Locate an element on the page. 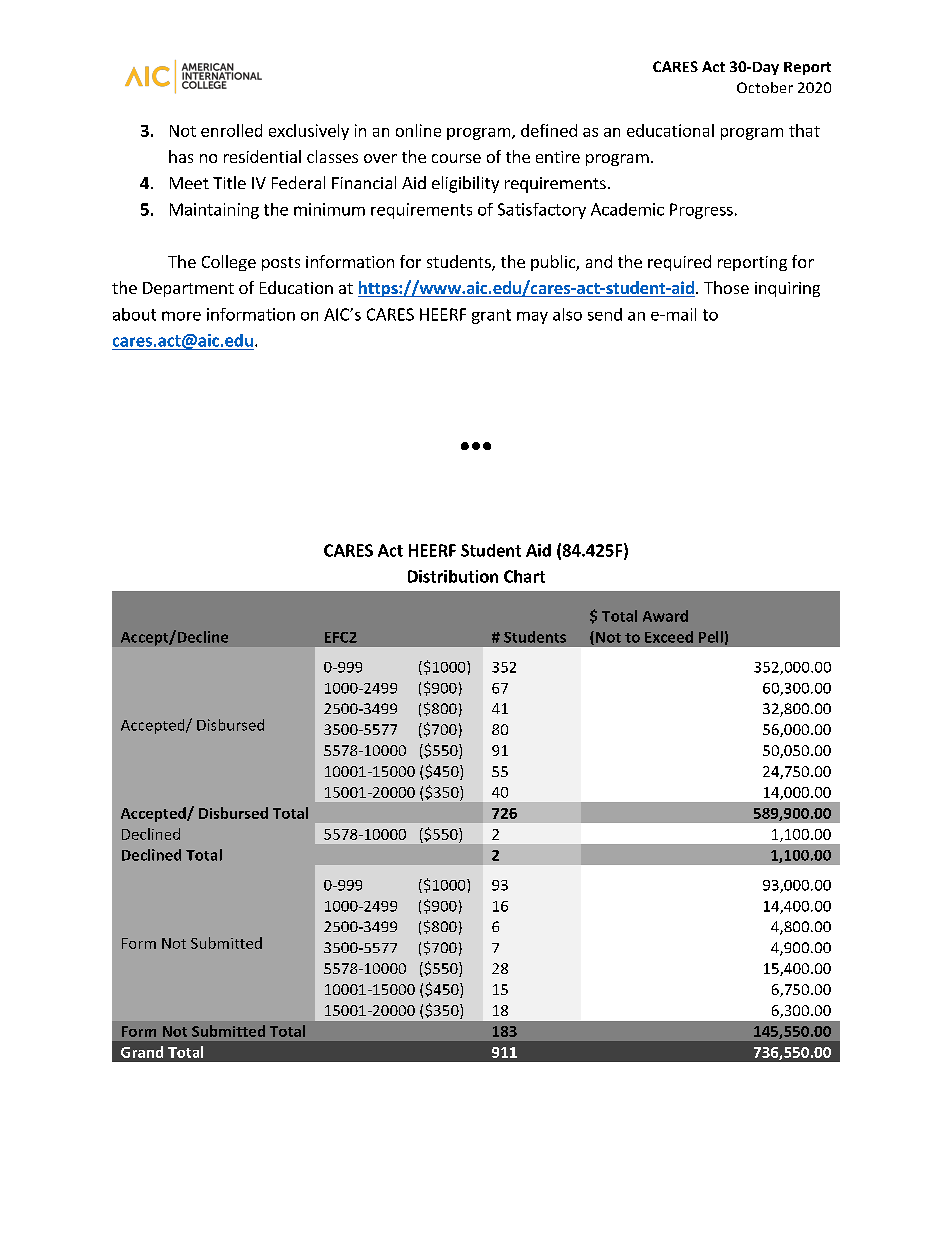 Image resolution: width=952 pixels, height=1233 pixels. online is located at coordinates (418, 130).
